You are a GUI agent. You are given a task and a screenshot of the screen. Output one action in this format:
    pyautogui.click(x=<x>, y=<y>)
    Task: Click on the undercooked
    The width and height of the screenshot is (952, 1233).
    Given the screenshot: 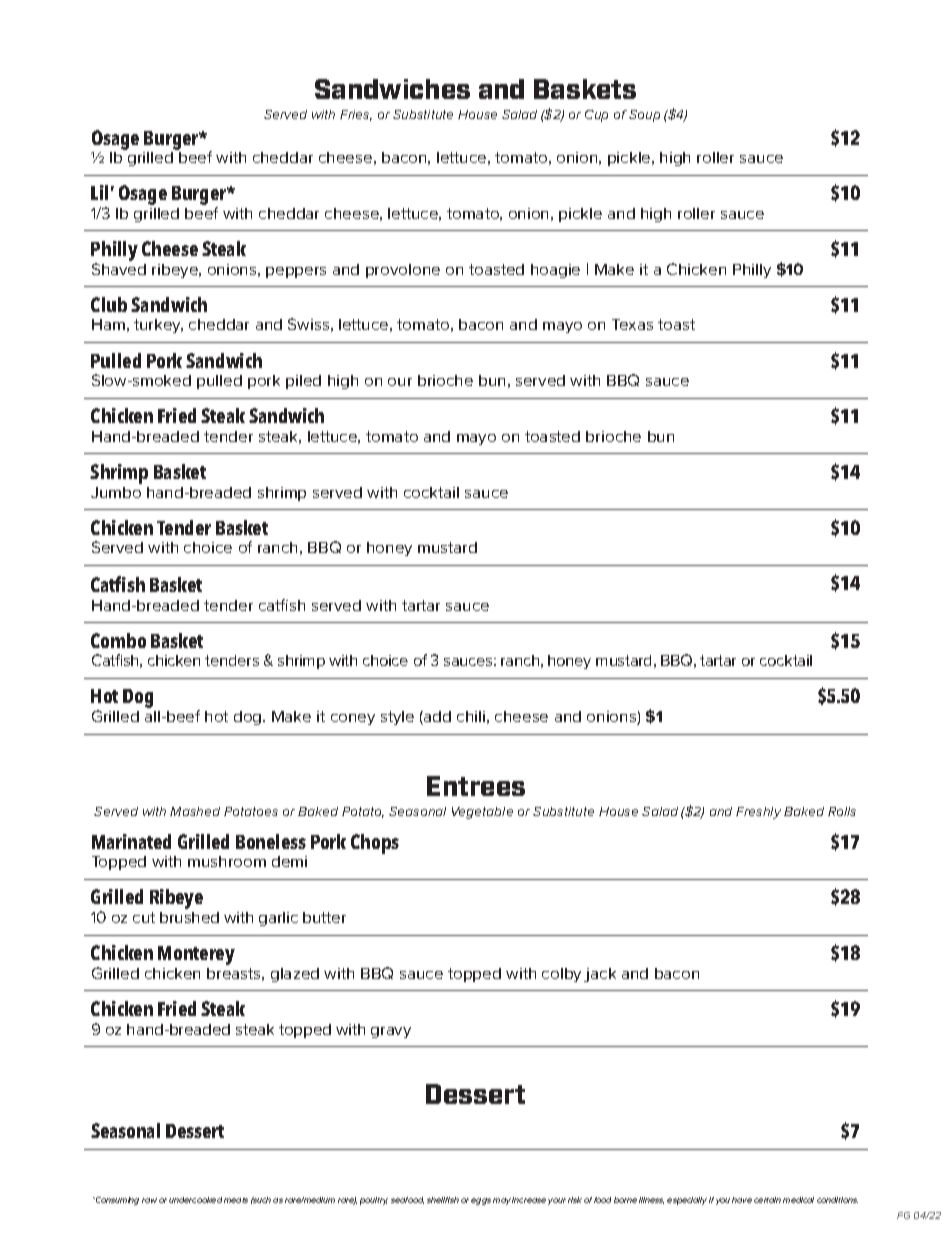 What is the action you would take?
    pyautogui.click(x=195, y=1200)
